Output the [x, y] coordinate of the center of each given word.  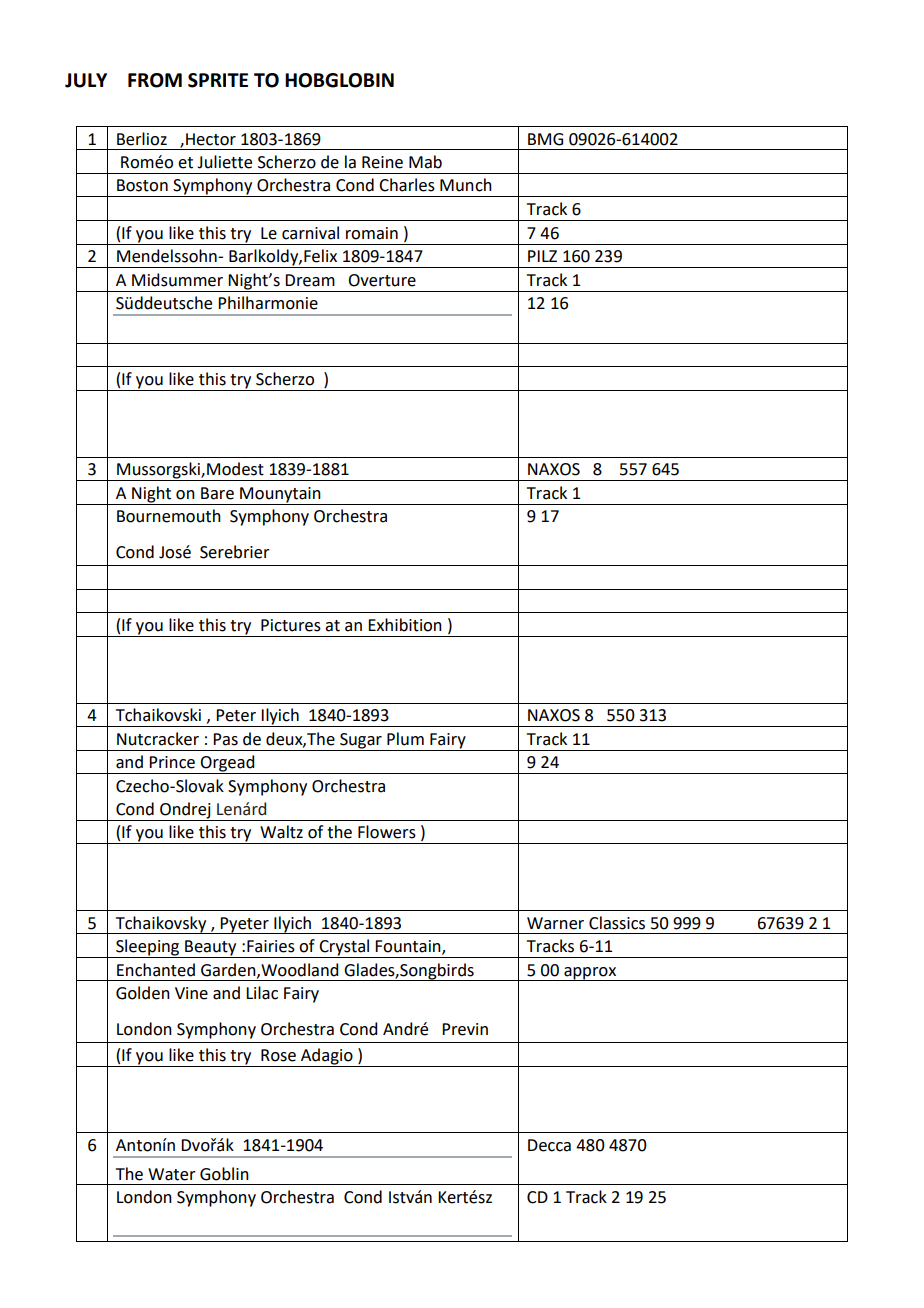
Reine [382, 162]
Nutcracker [158, 739]
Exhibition [405, 625]
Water [172, 1174]
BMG [545, 139]
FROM [155, 80]
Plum [405, 739]
